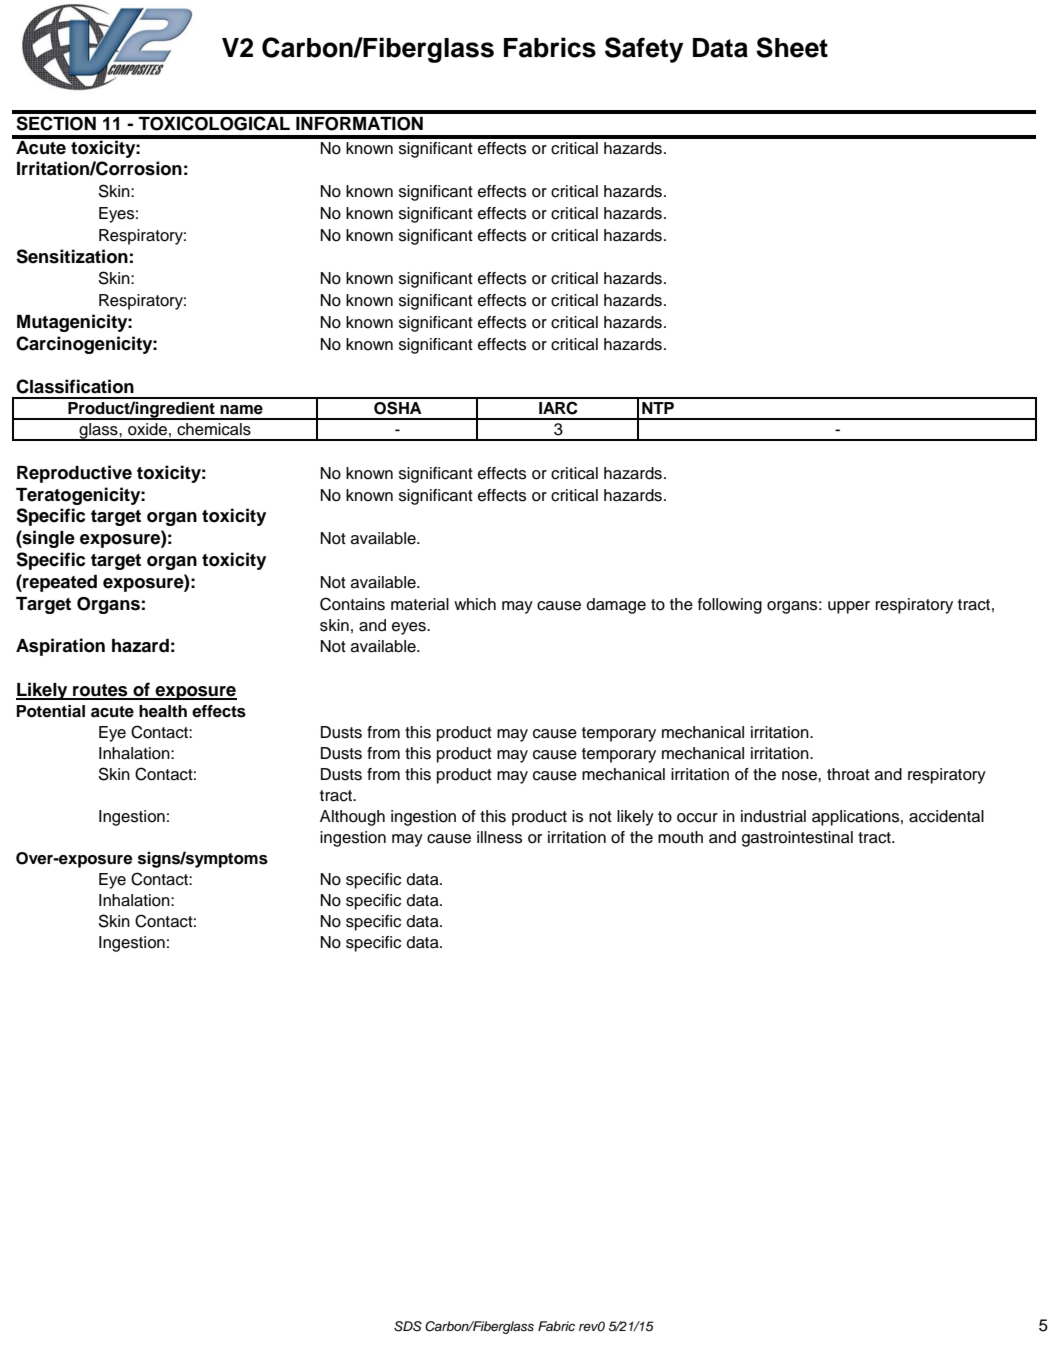 The image size is (1048, 1357). Describe the element at coordinates (644, 50) in the image. I see `Safety` at that location.
